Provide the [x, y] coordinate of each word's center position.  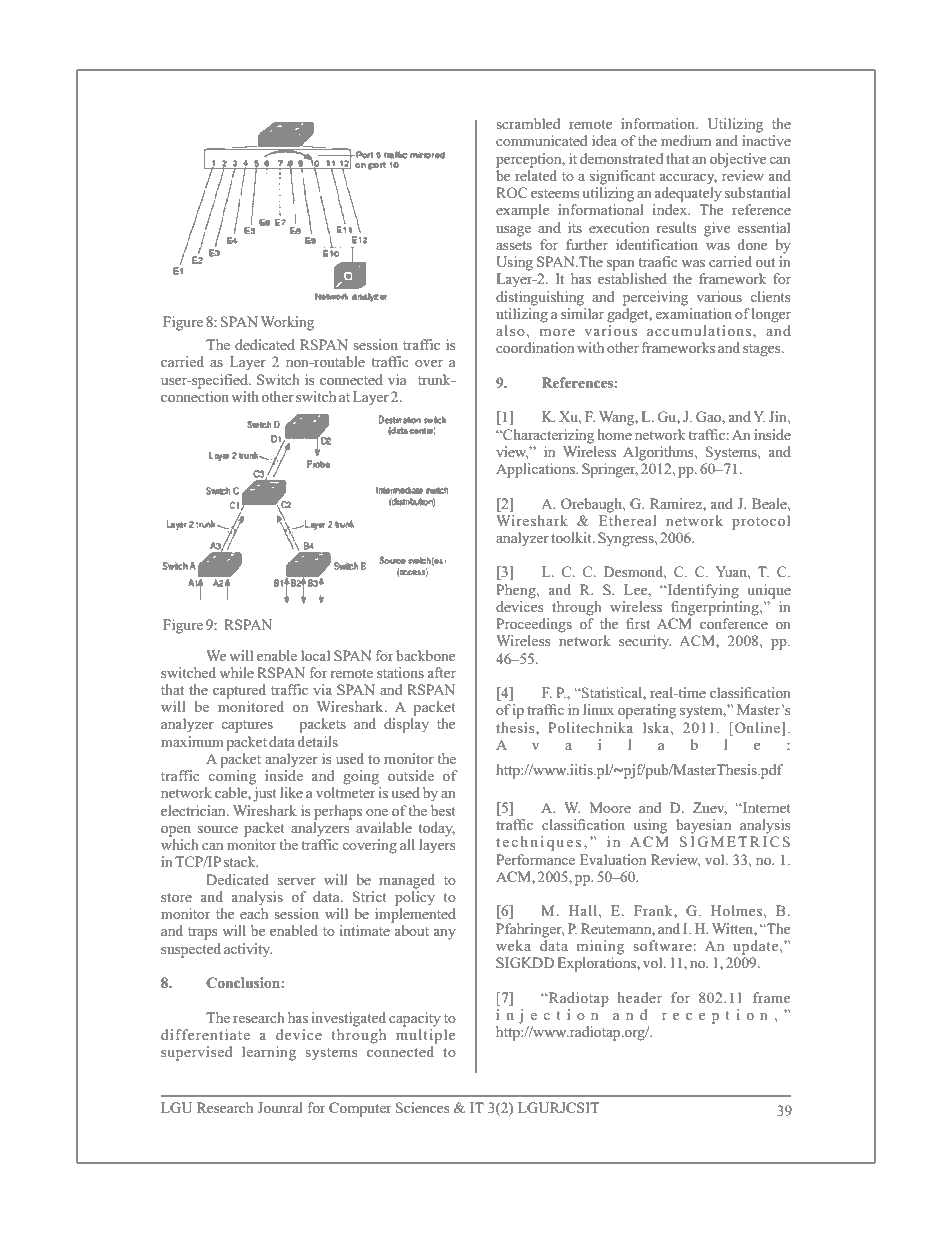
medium [686, 140]
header [640, 997]
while [236, 672]
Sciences [422, 1107]
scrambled [528, 123]
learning [269, 1053]
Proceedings [534, 625]
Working [287, 323]
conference [734, 623]
